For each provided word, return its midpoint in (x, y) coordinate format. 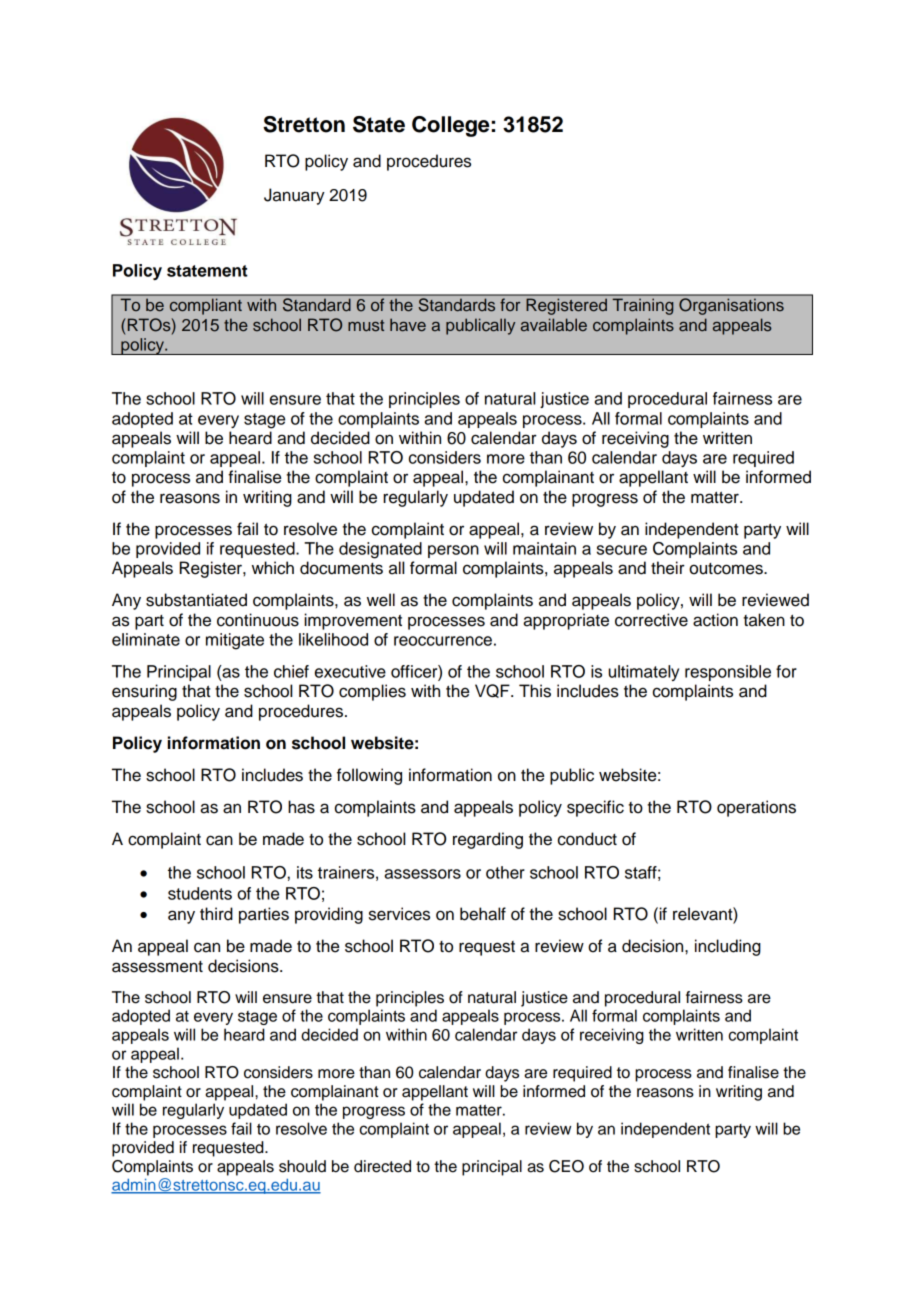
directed (382, 1166)
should (302, 1166)
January (294, 196)
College (450, 126)
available (554, 324)
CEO (566, 1166)
